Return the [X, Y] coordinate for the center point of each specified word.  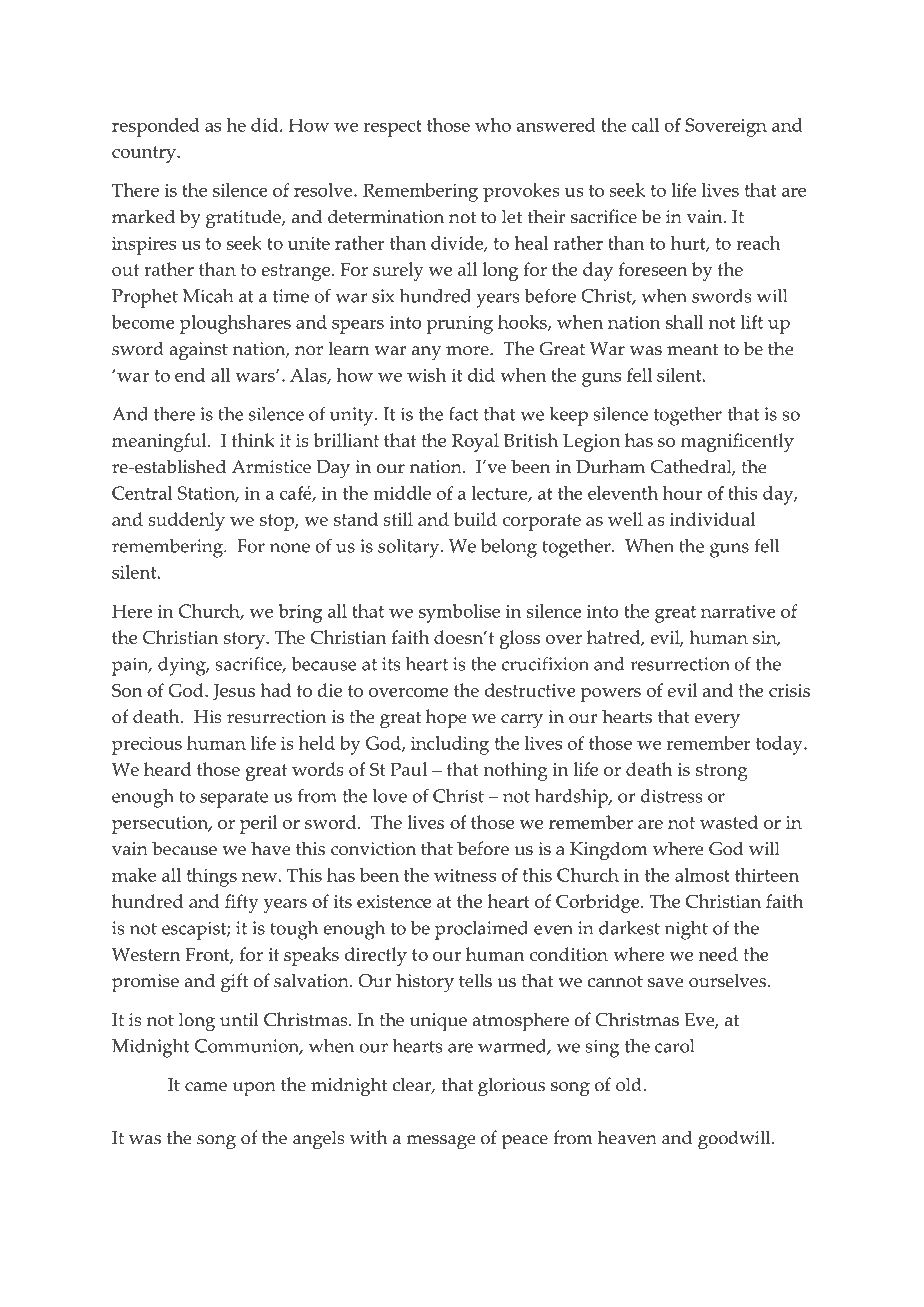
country [145, 154]
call [645, 125]
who [493, 125]
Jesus [234, 692]
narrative [738, 611]
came [206, 1087]
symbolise [459, 613]
